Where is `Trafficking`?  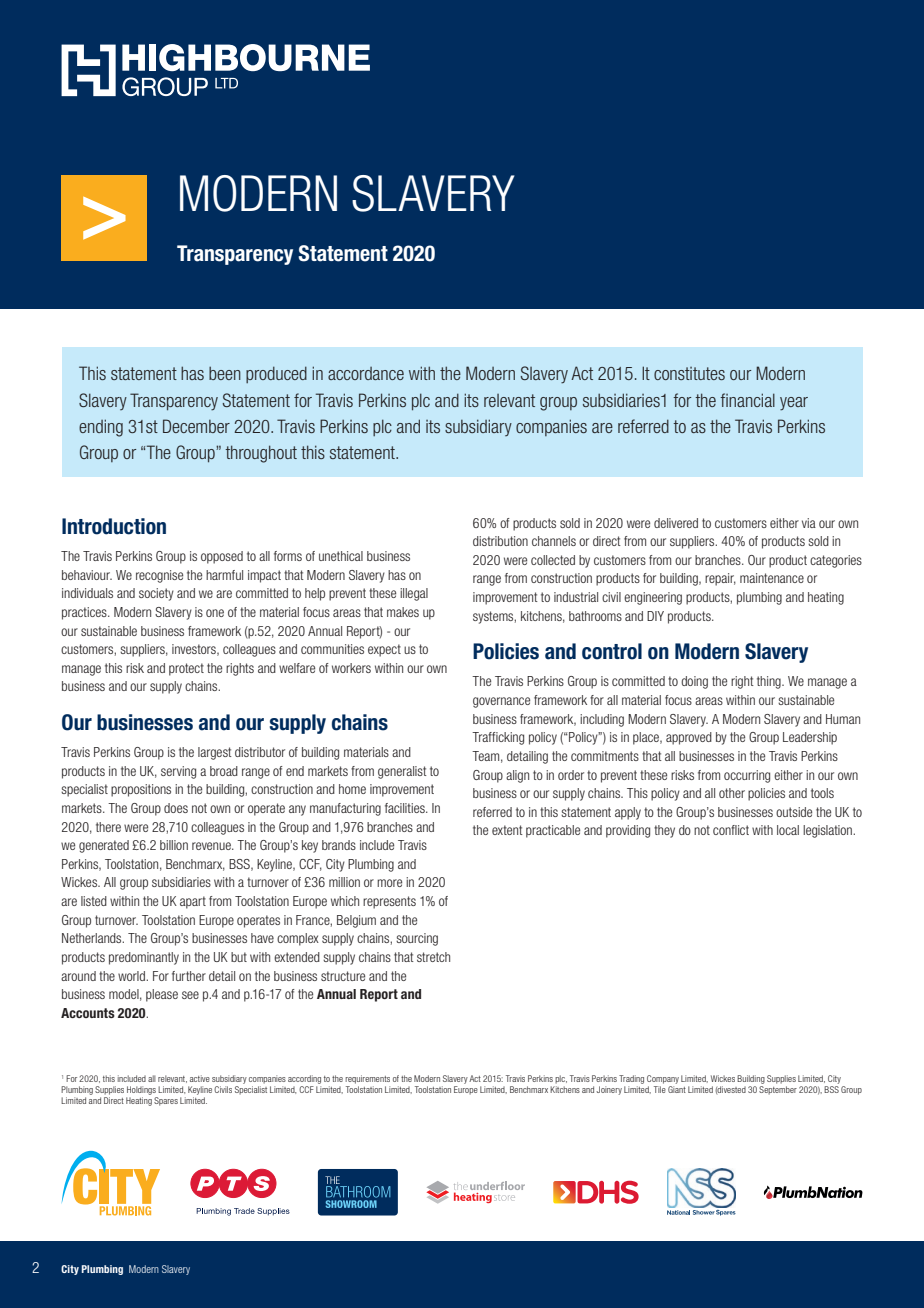 Trafficking is located at coordinates (498, 738).
